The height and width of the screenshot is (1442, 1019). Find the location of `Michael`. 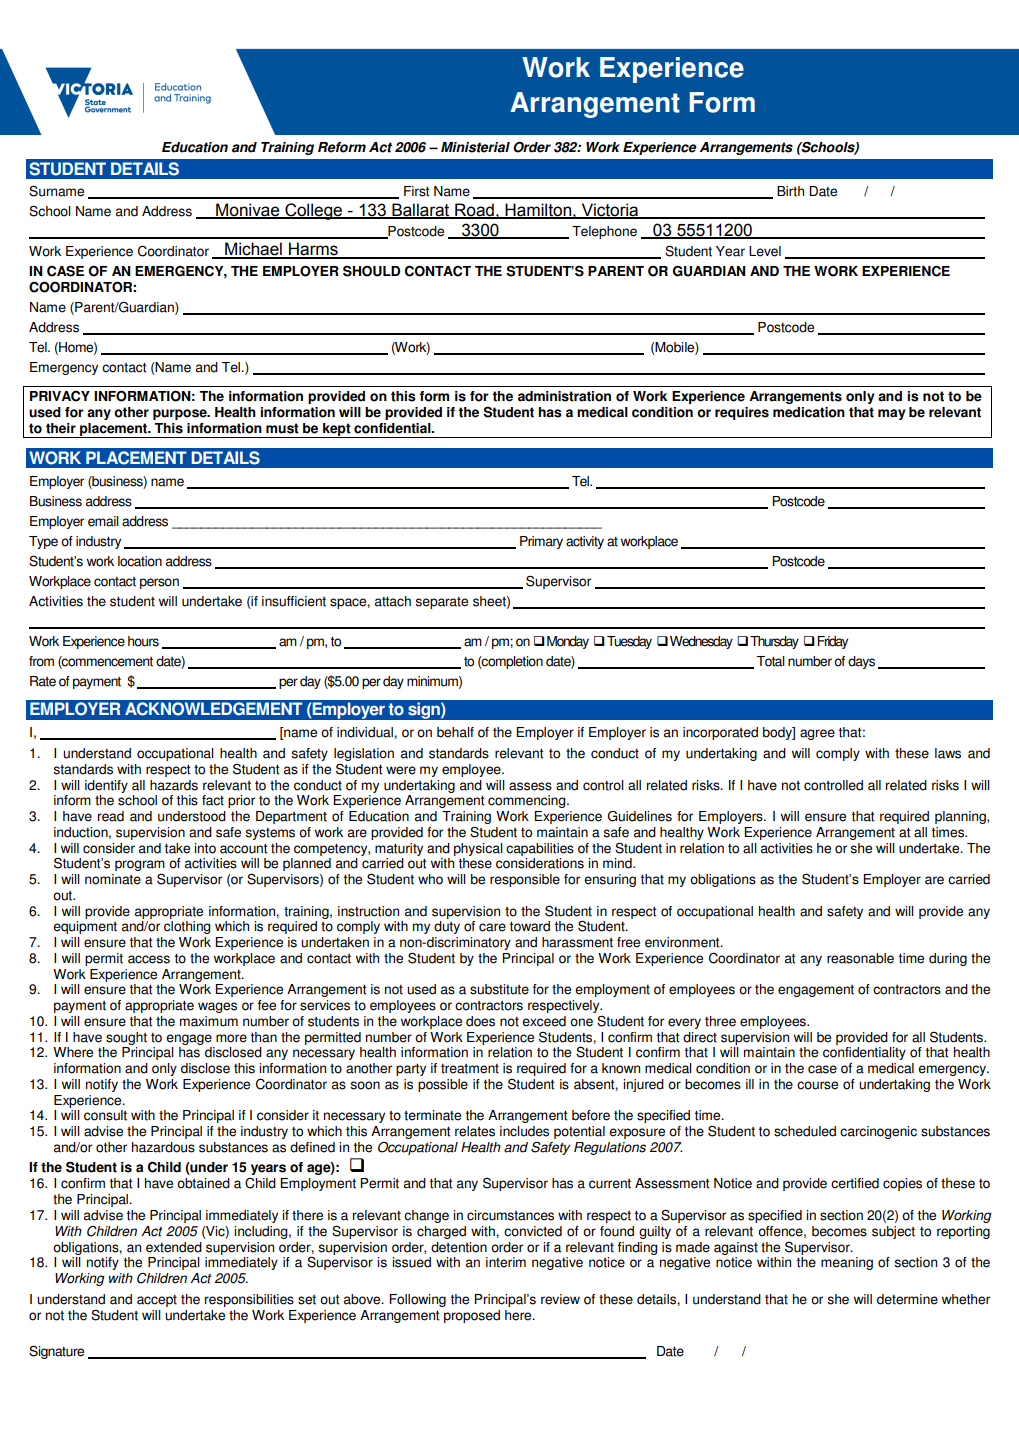

Michael is located at coordinates (253, 250).
